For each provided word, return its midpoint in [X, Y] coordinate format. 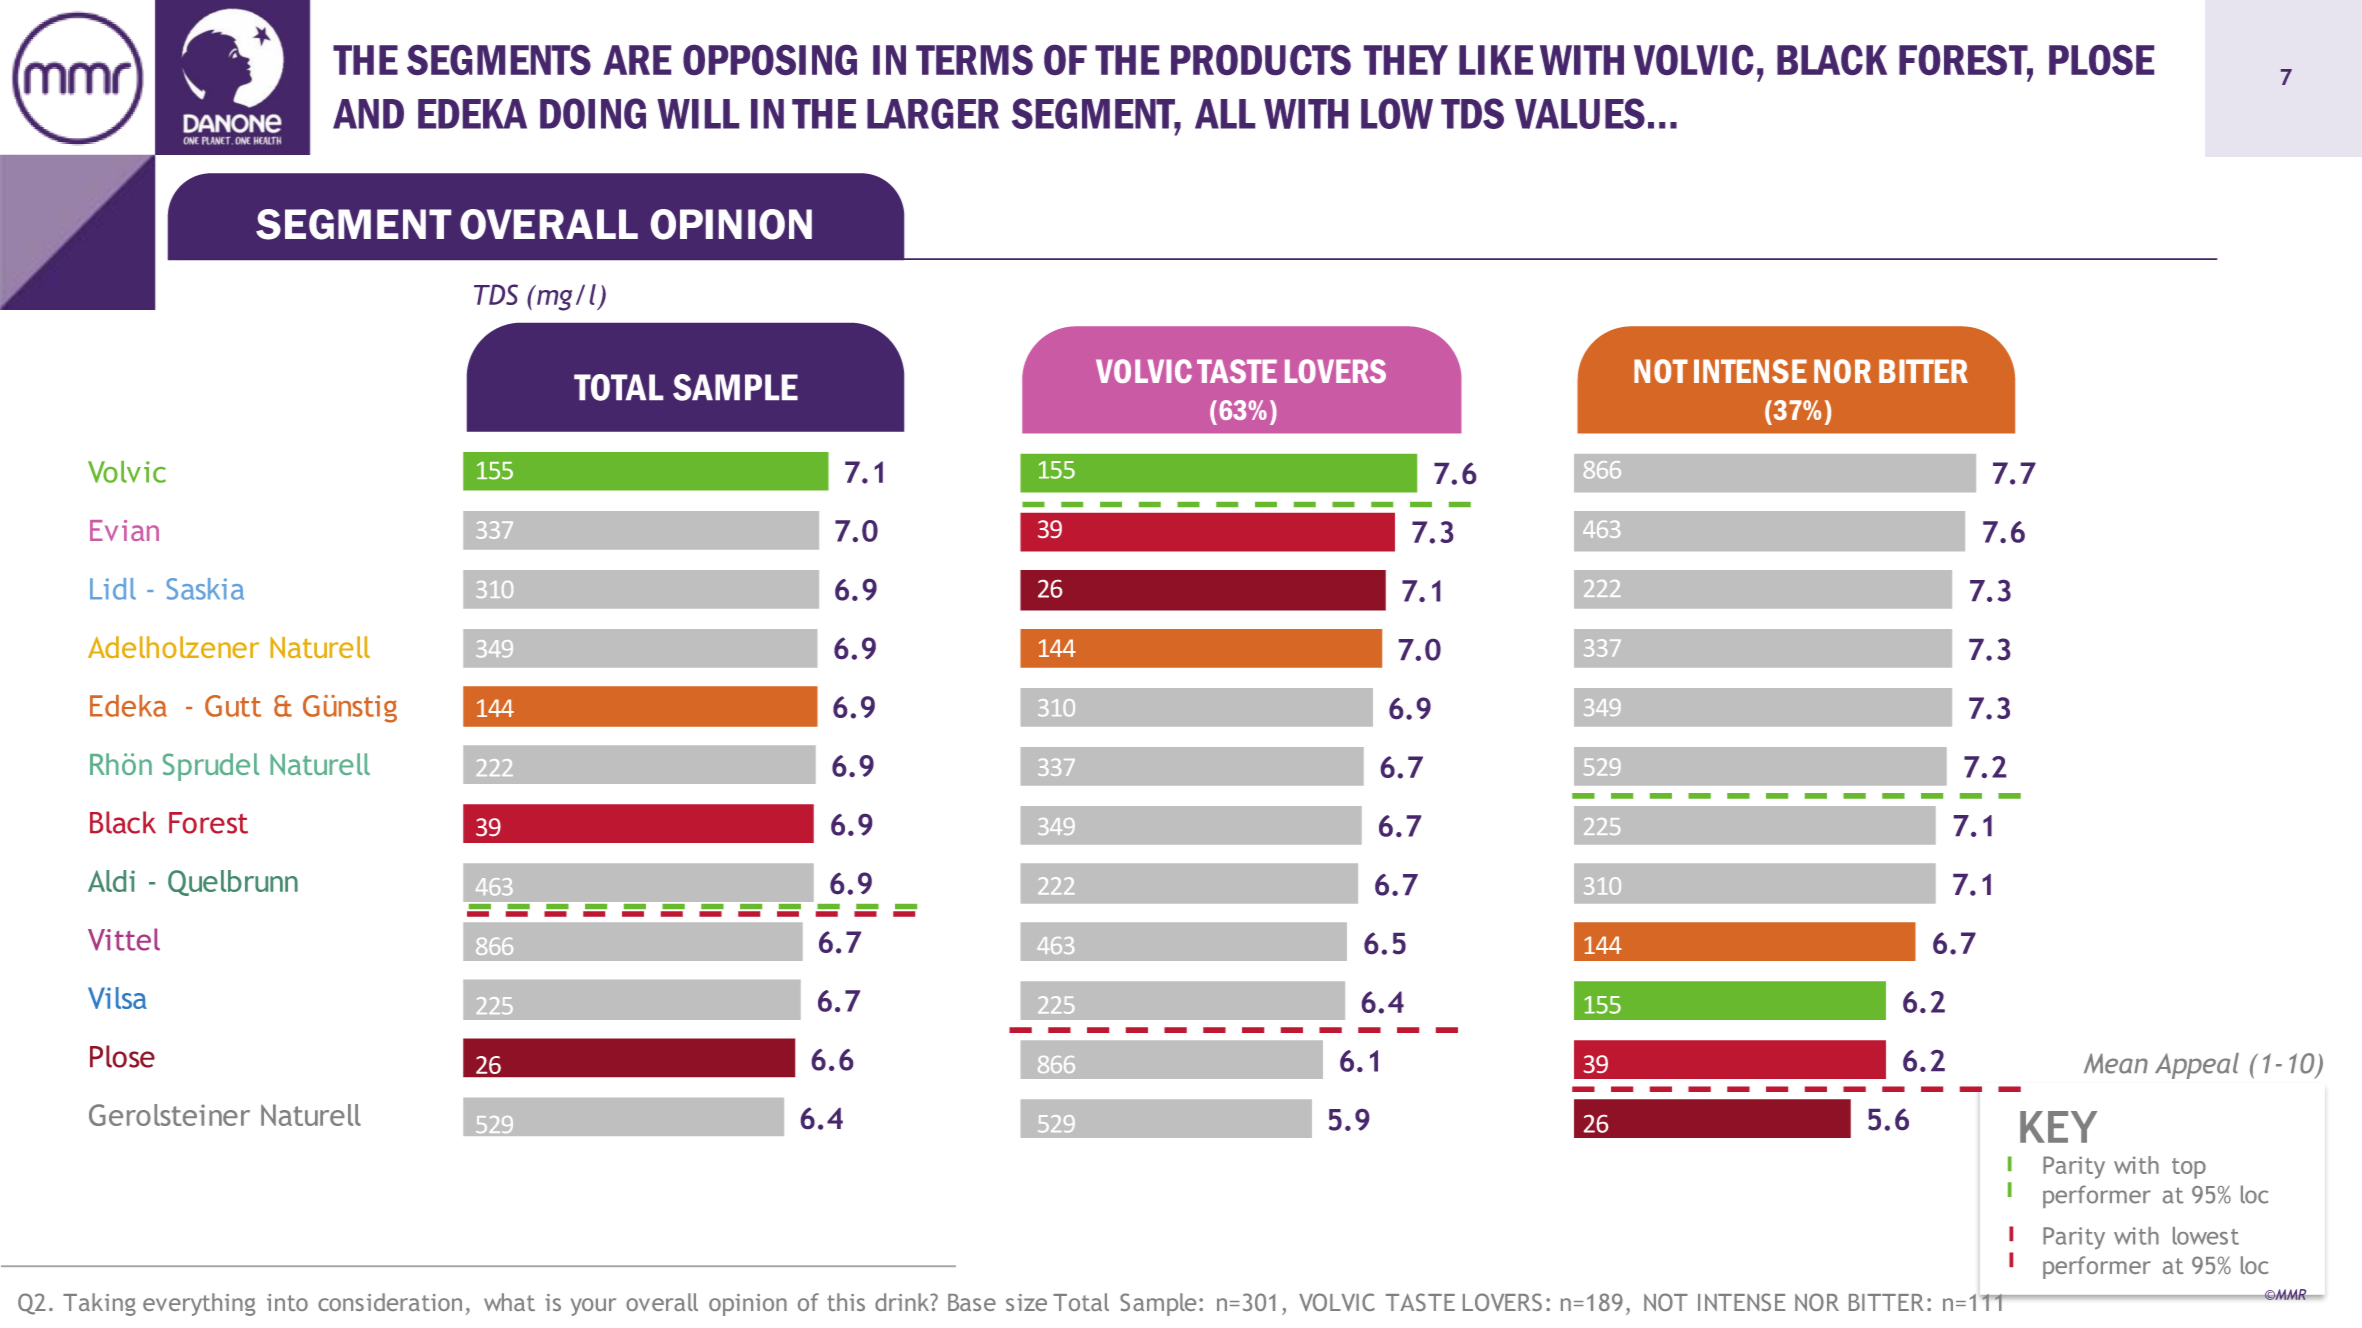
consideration [390, 1302]
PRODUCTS [1261, 60]
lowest [2206, 1236]
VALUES [1580, 113]
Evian [124, 530]
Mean [2116, 1063]
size [1026, 1302]
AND [368, 114]
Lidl [113, 589]
